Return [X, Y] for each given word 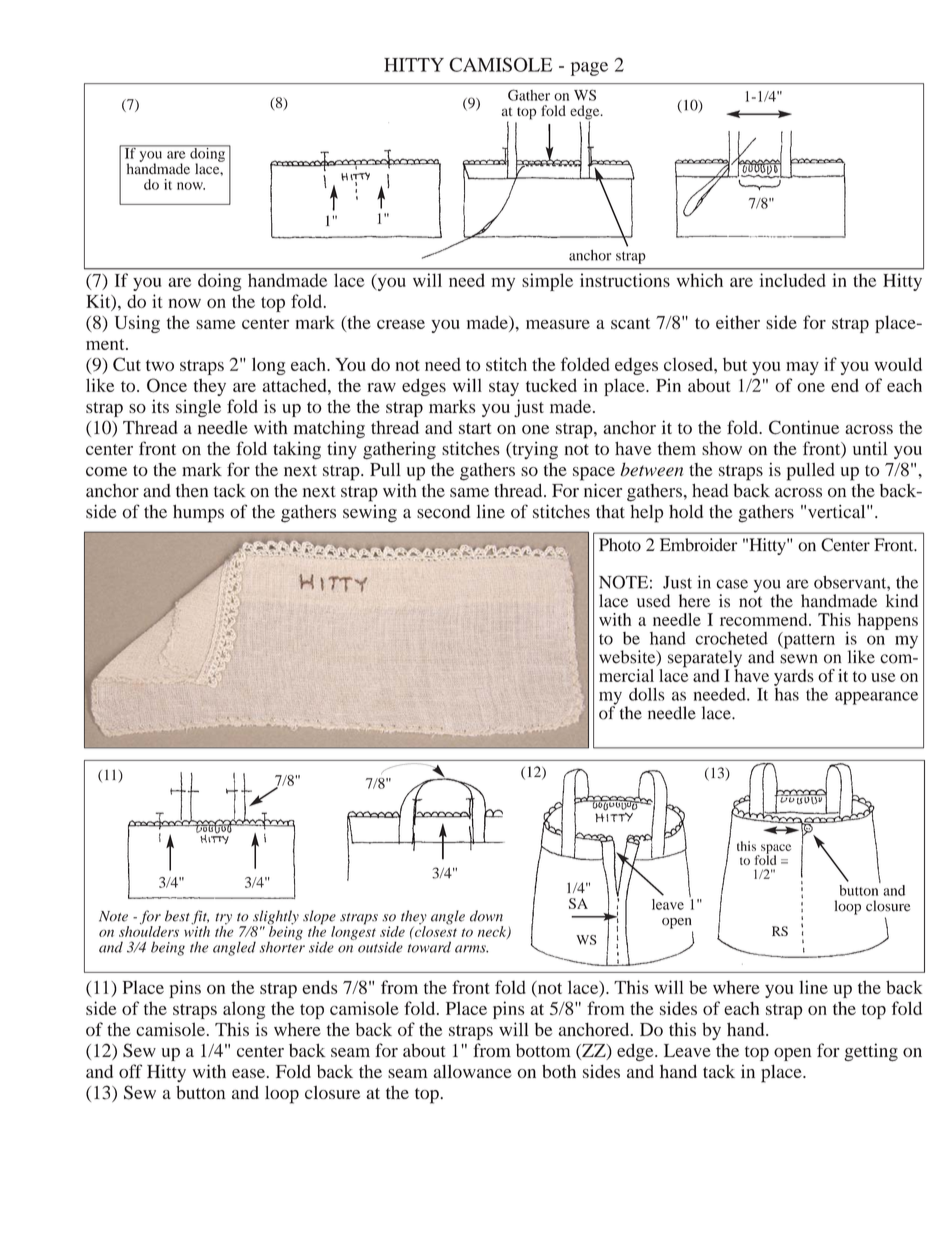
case [732, 584]
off [130, 1071]
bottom [543, 1050]
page [589, 69]
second [443, 512]
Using [137, 324]
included [793, 280]
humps [198, 514]
